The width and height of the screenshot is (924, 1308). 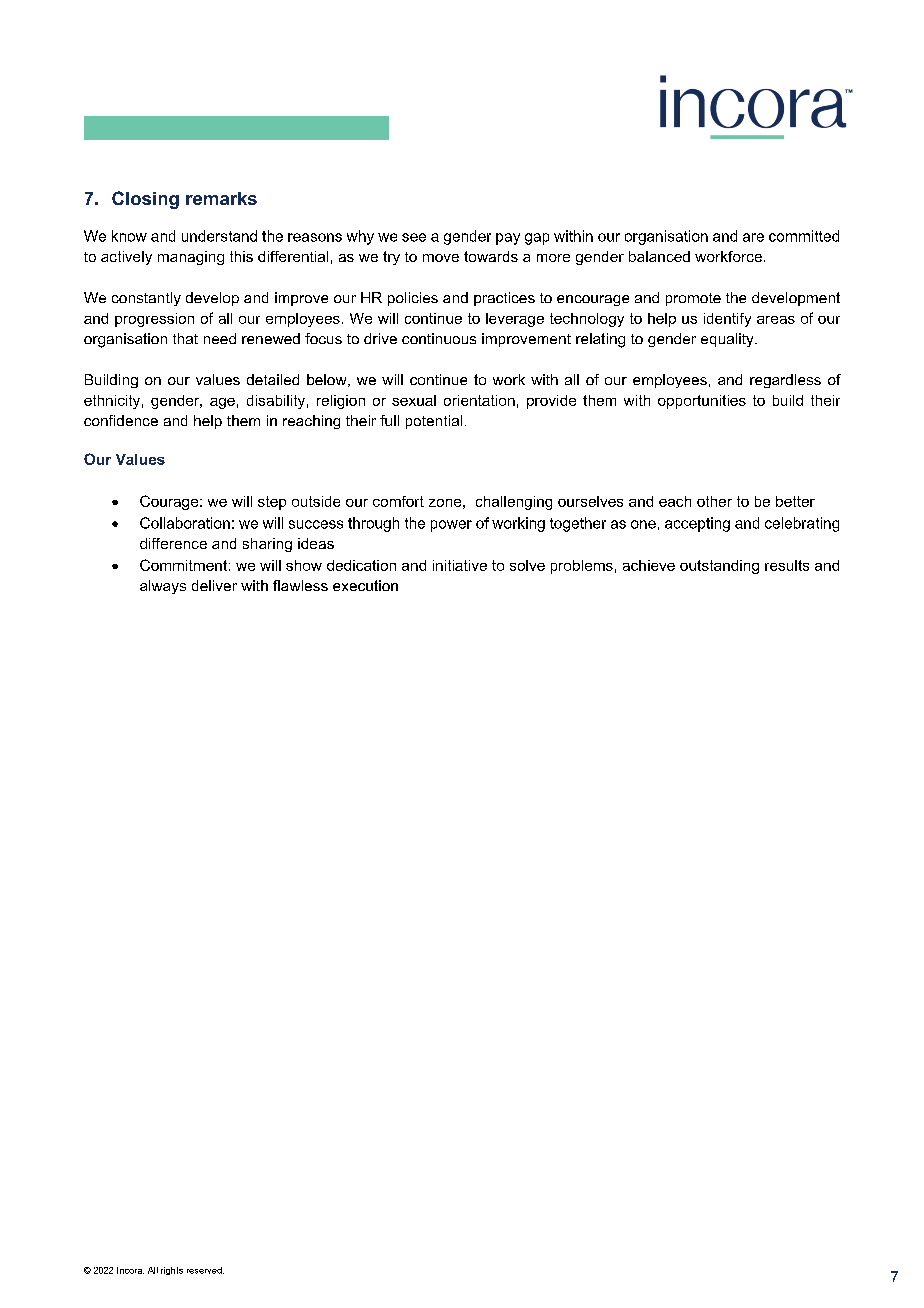 What do you see at coordinates (219, 236) in the screenshot?
I see `understand` at bounding box center [219, 236].
